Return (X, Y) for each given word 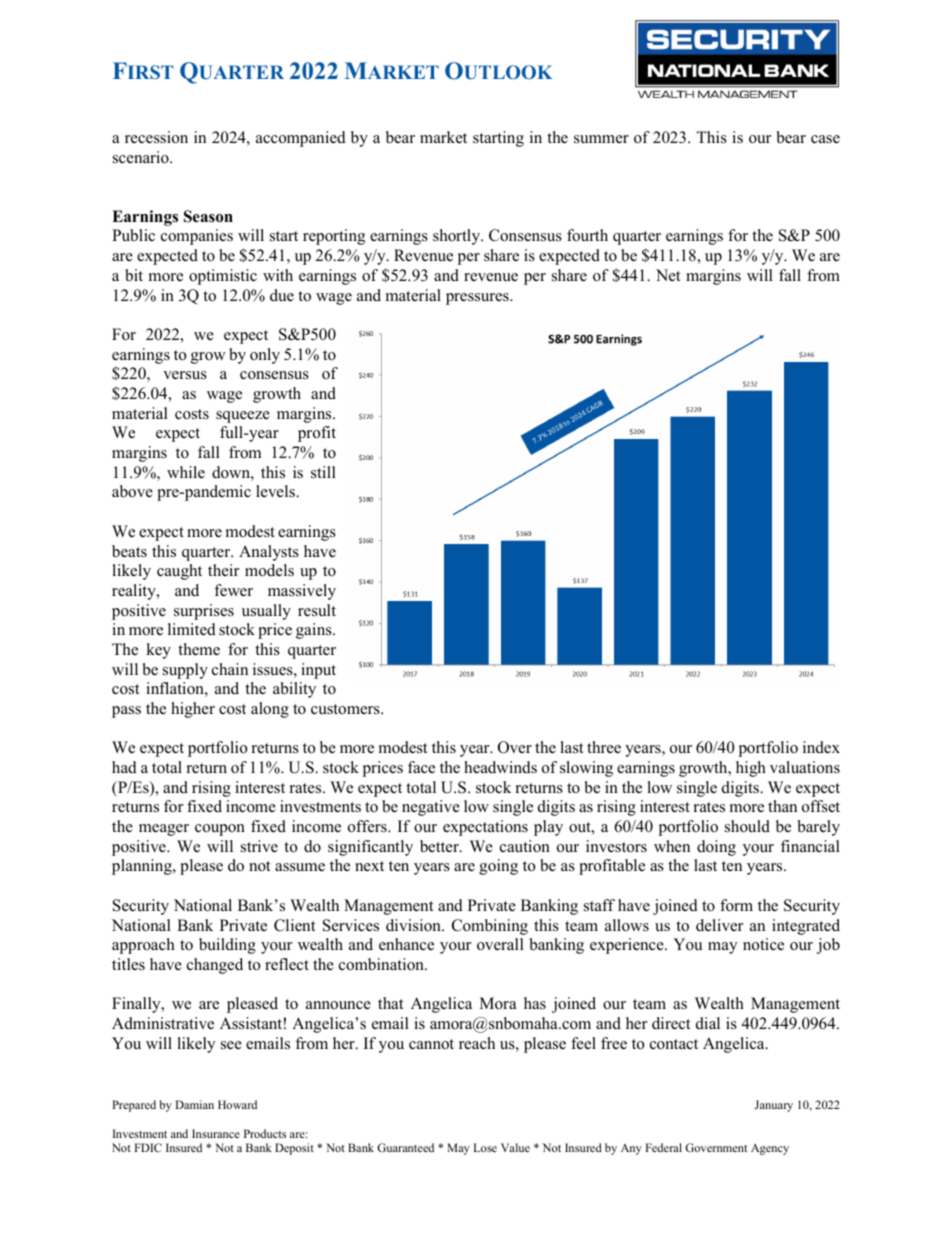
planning (143, 867)
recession (156, 137)
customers (346, 709)
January (774, 1106)
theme (199, 649)
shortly (458, 237)
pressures (478, 299)
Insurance (216, 1133)
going (498, 867)
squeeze (243, 417)
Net (668, 275)
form (736, 905)
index (821, 747)
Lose (485, 1147)
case (825, 139)
